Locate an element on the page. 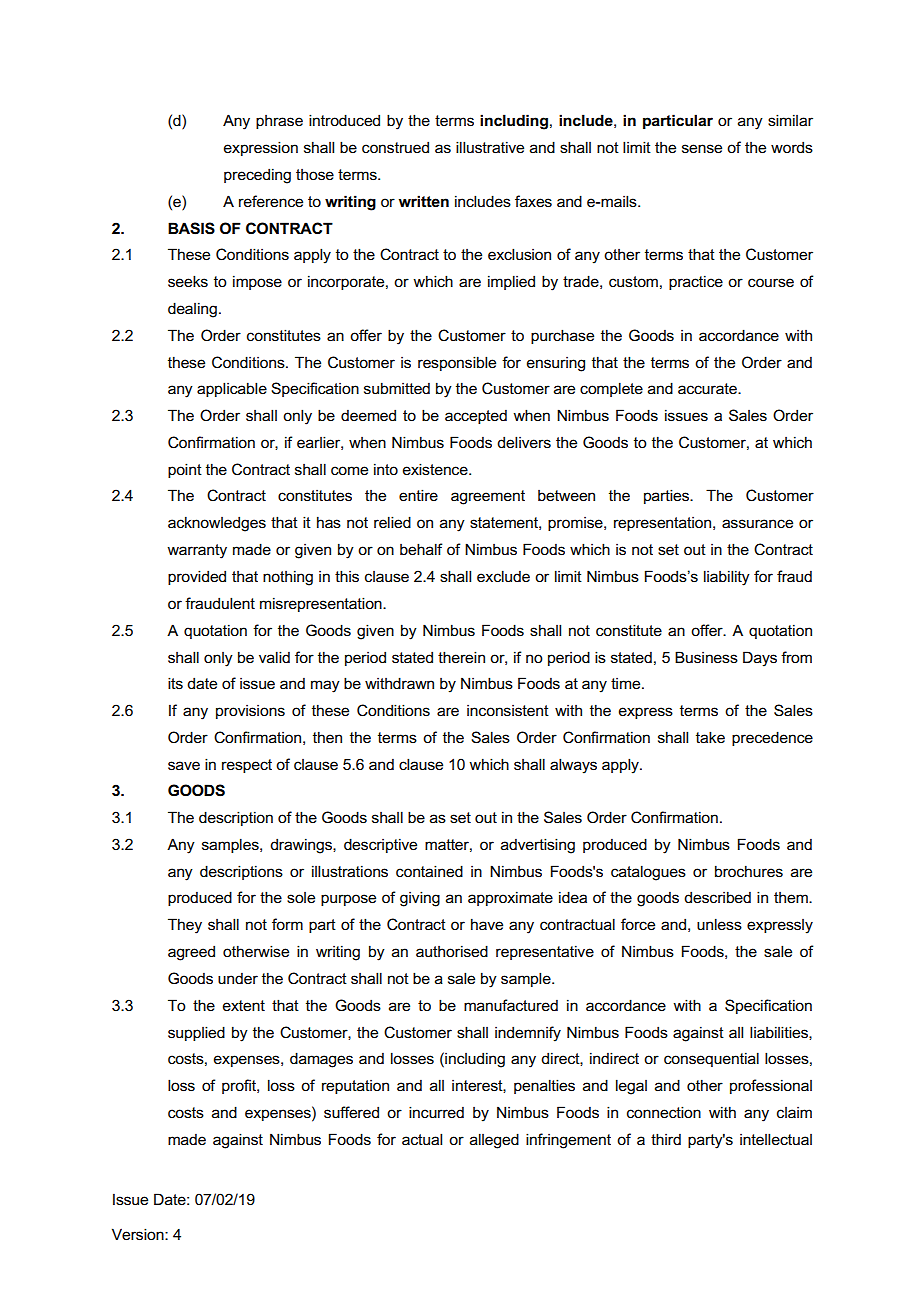 The height and width of the image is (1308, 924). accepted is located at coordinates (476, 417).
